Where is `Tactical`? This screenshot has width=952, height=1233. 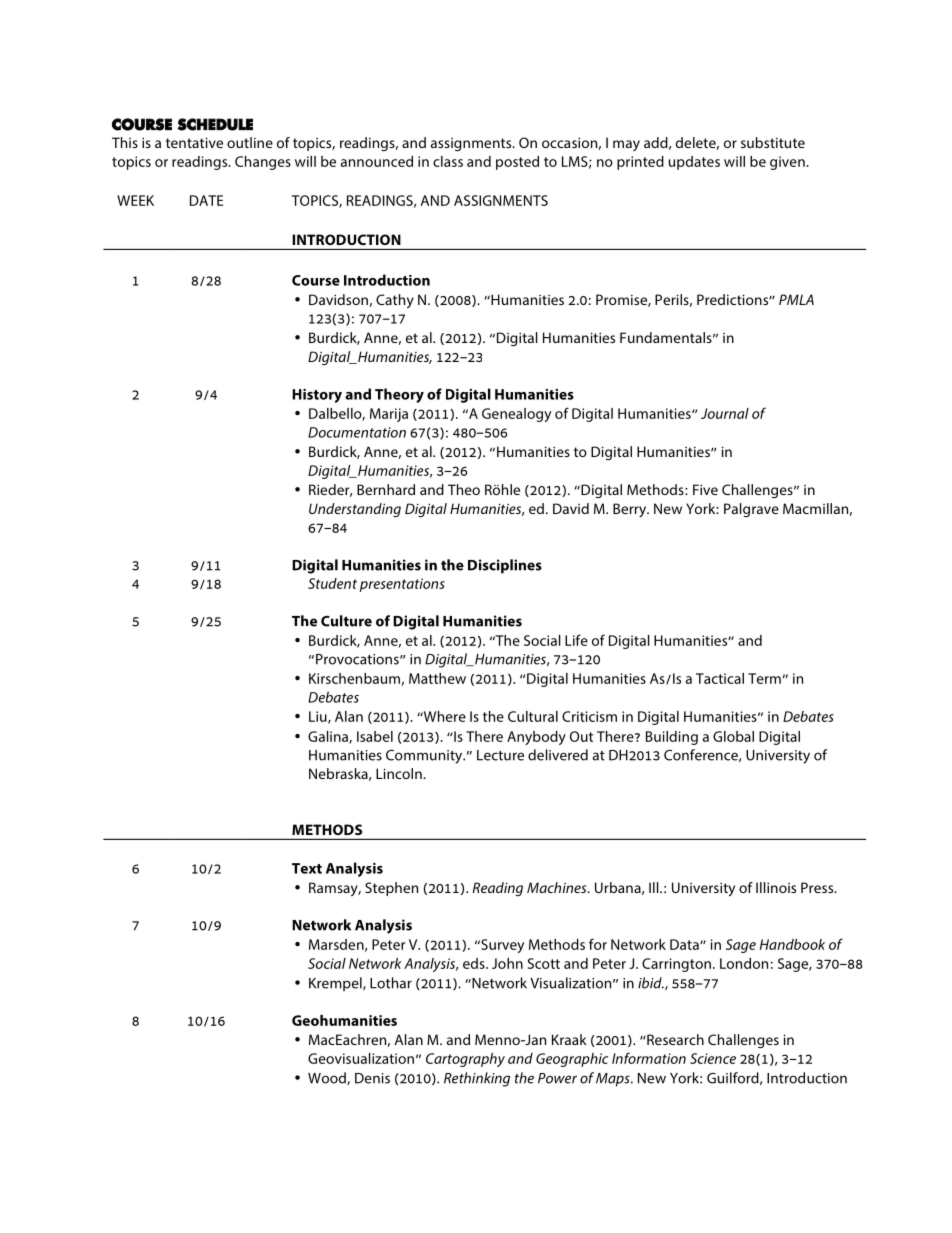
Tactical is located at coordinates (720, 678).
